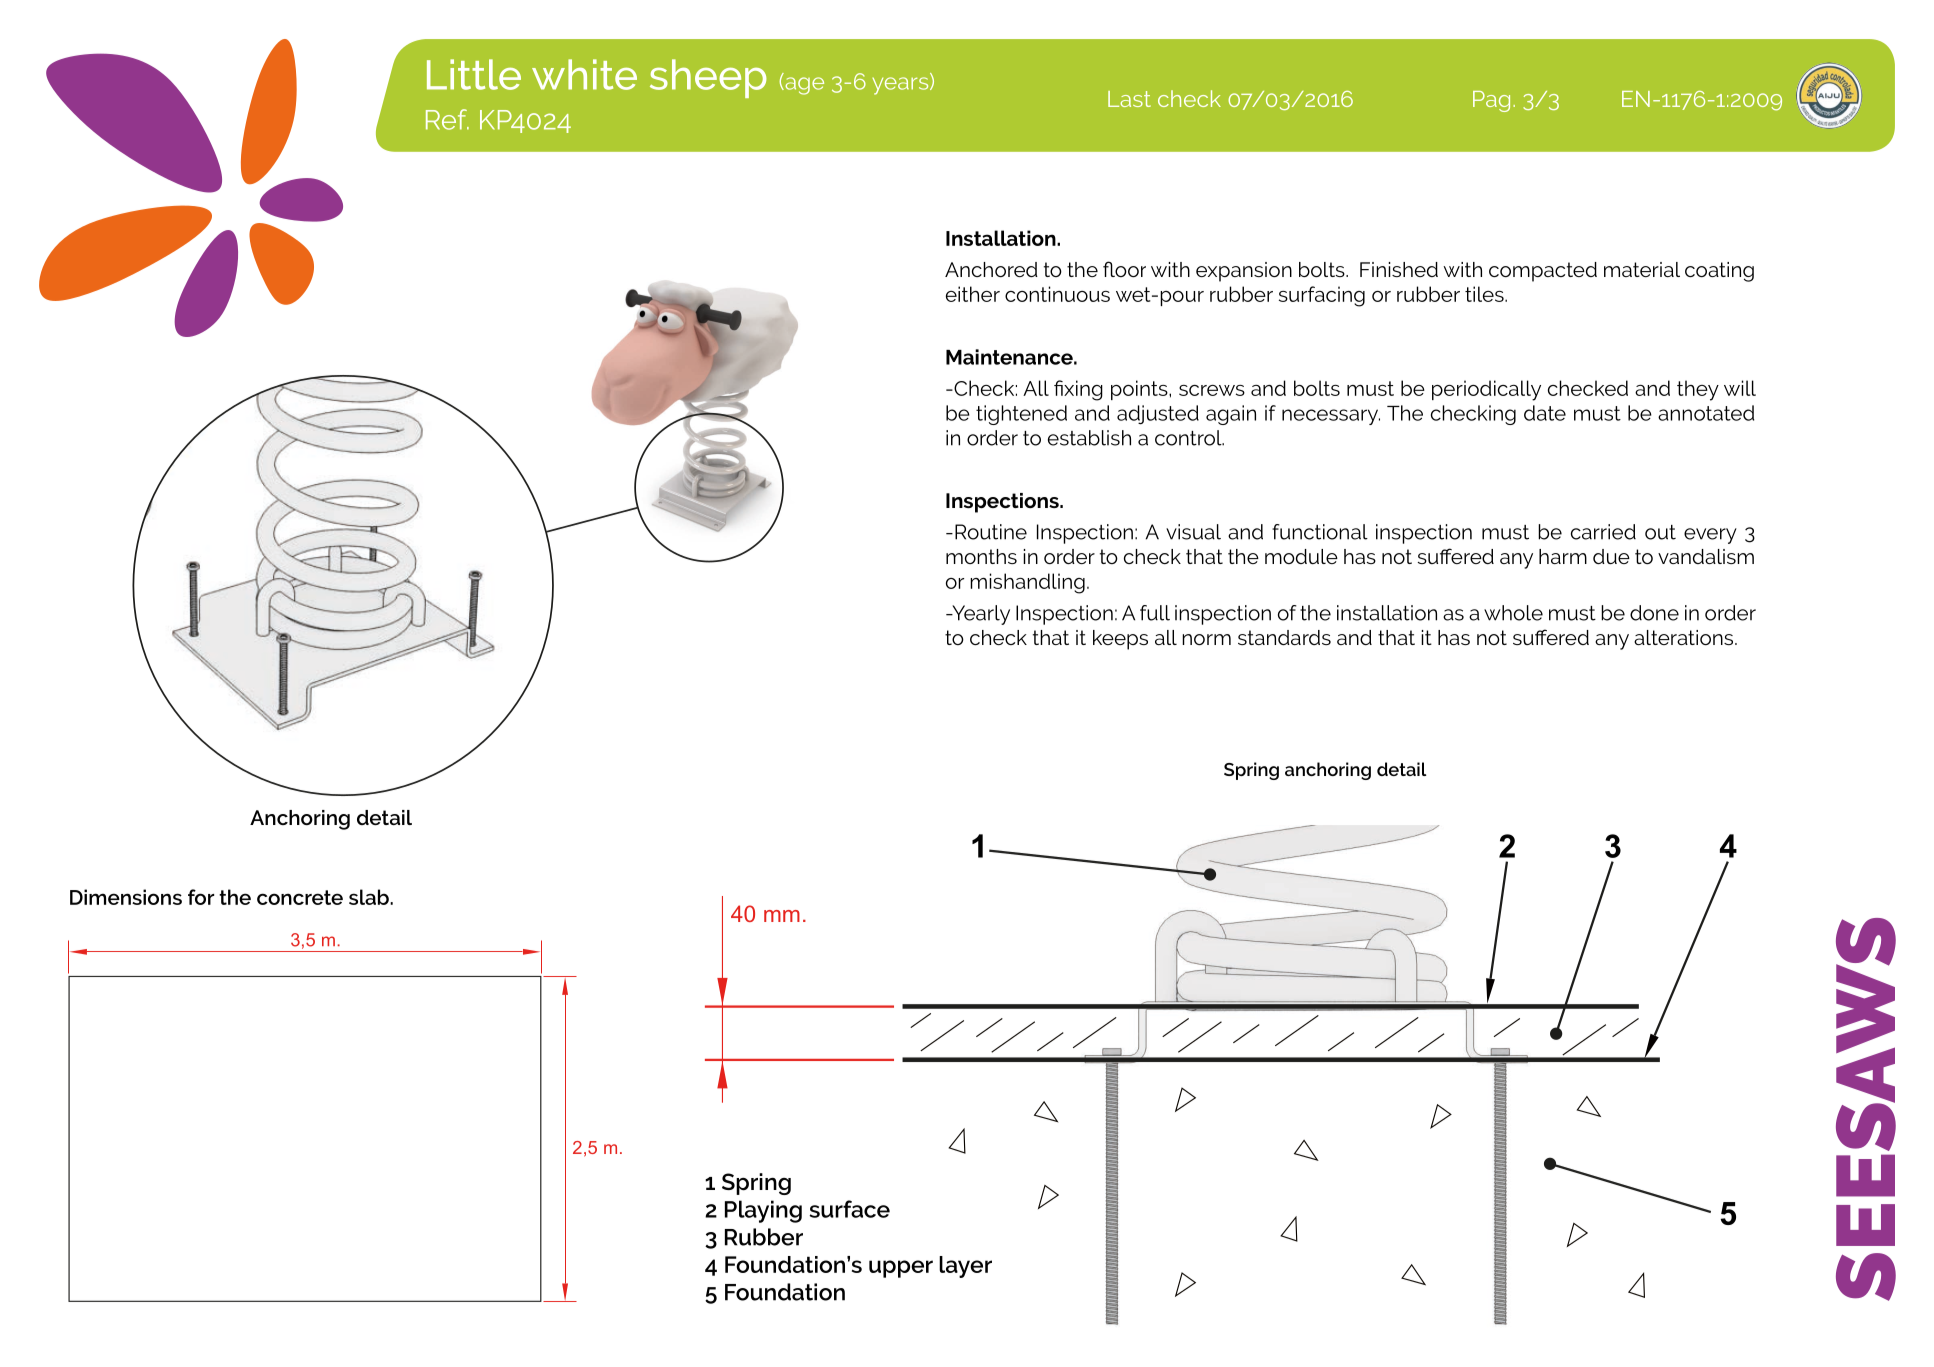 This document has height=1367, width=1934. Describe the element at coordinates (1491, 101) in the document. I see `Pag` at that location.
